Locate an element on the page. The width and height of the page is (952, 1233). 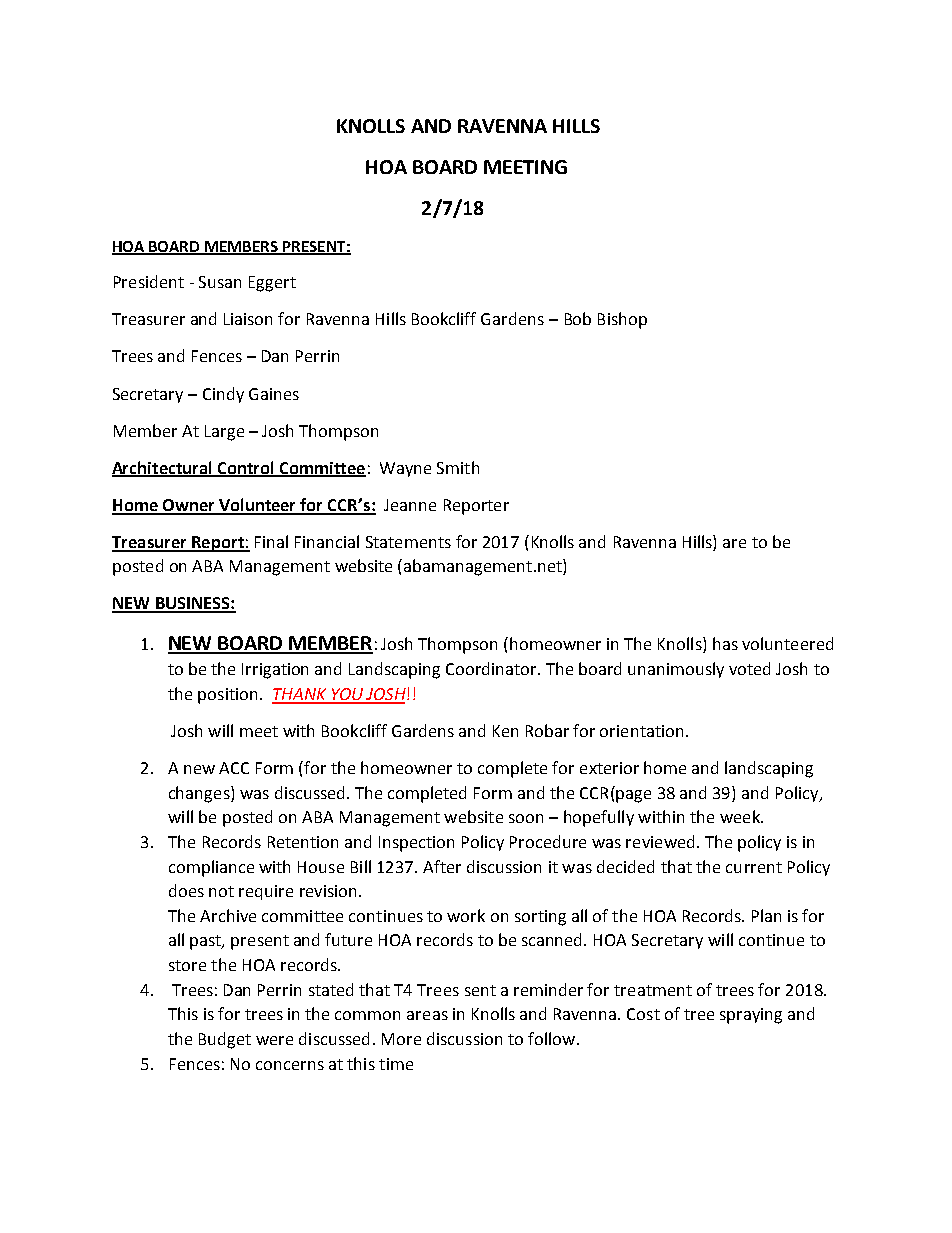
Cost is located at coordinates (643, 1014).
